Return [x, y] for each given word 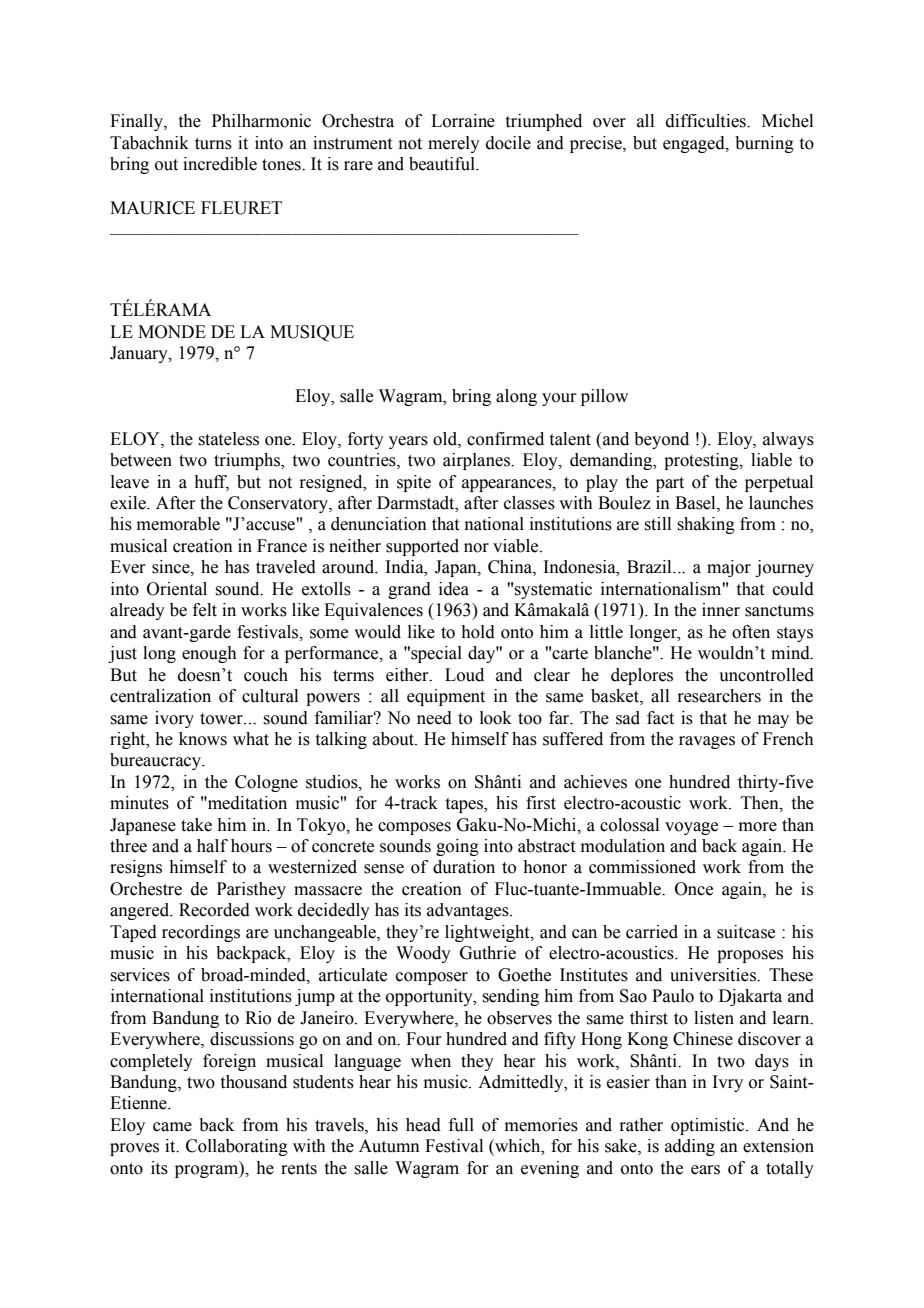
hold [478, 632]
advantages [469, 911]
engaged [695, 144]
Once [694, 889]
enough [209, 654]
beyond [661, 440]
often [751, 632]
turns [213, 144]
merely [454, 144]
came [172, 1127]
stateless [228, 439]
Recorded [214, 910]
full [461, 1125]
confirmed [505, 439]
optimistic [709, 1126]
